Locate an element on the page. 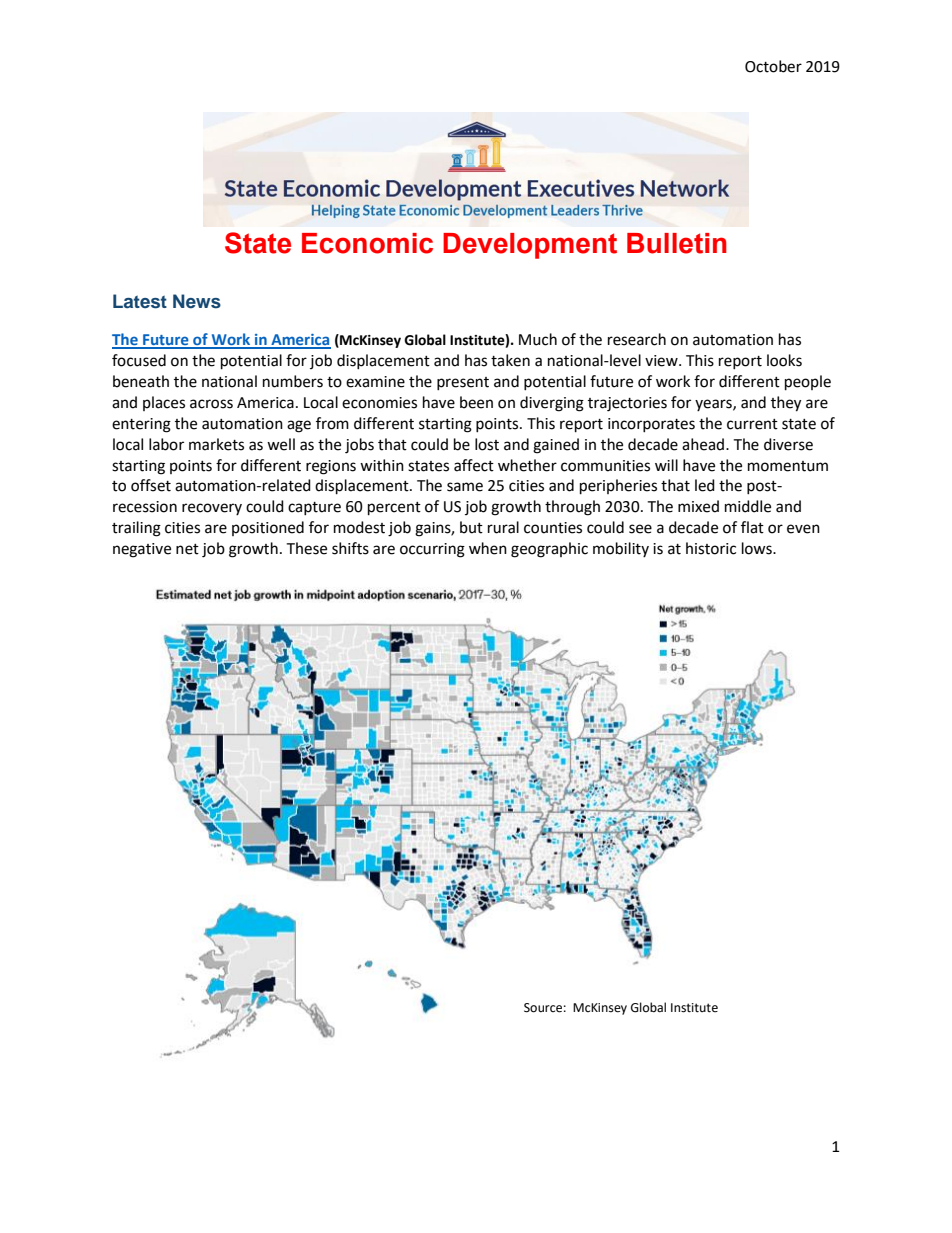  across is located at coordinates (211, 404).
